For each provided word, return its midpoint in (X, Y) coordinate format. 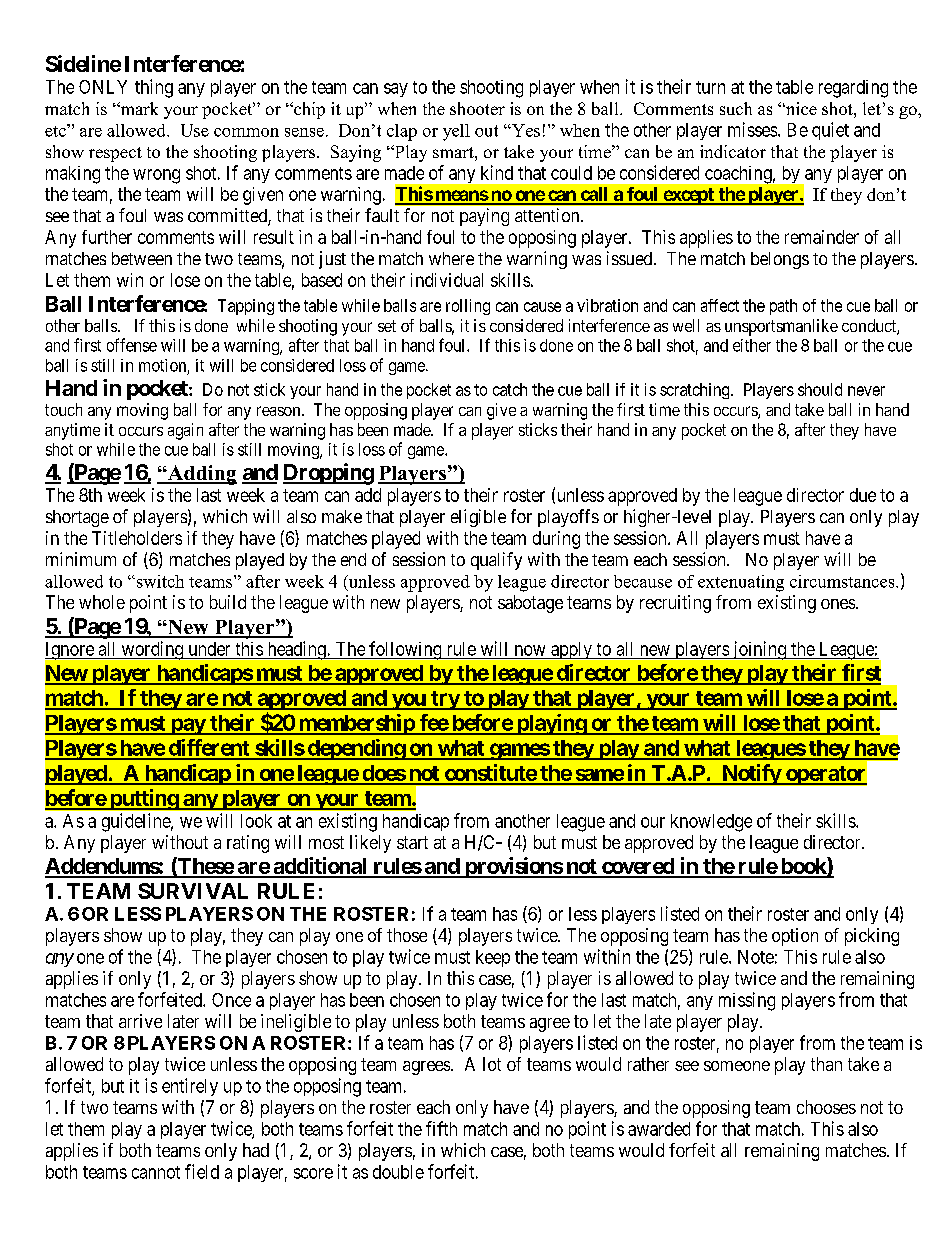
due (863, 495)
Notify (751, 774)
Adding (201, 475)
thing (154, 88)
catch (510, 389)
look (256, 821)
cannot (156, 1172)
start (412, 842)
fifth (441, 1128)
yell (456, 132)
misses (752, 129)
